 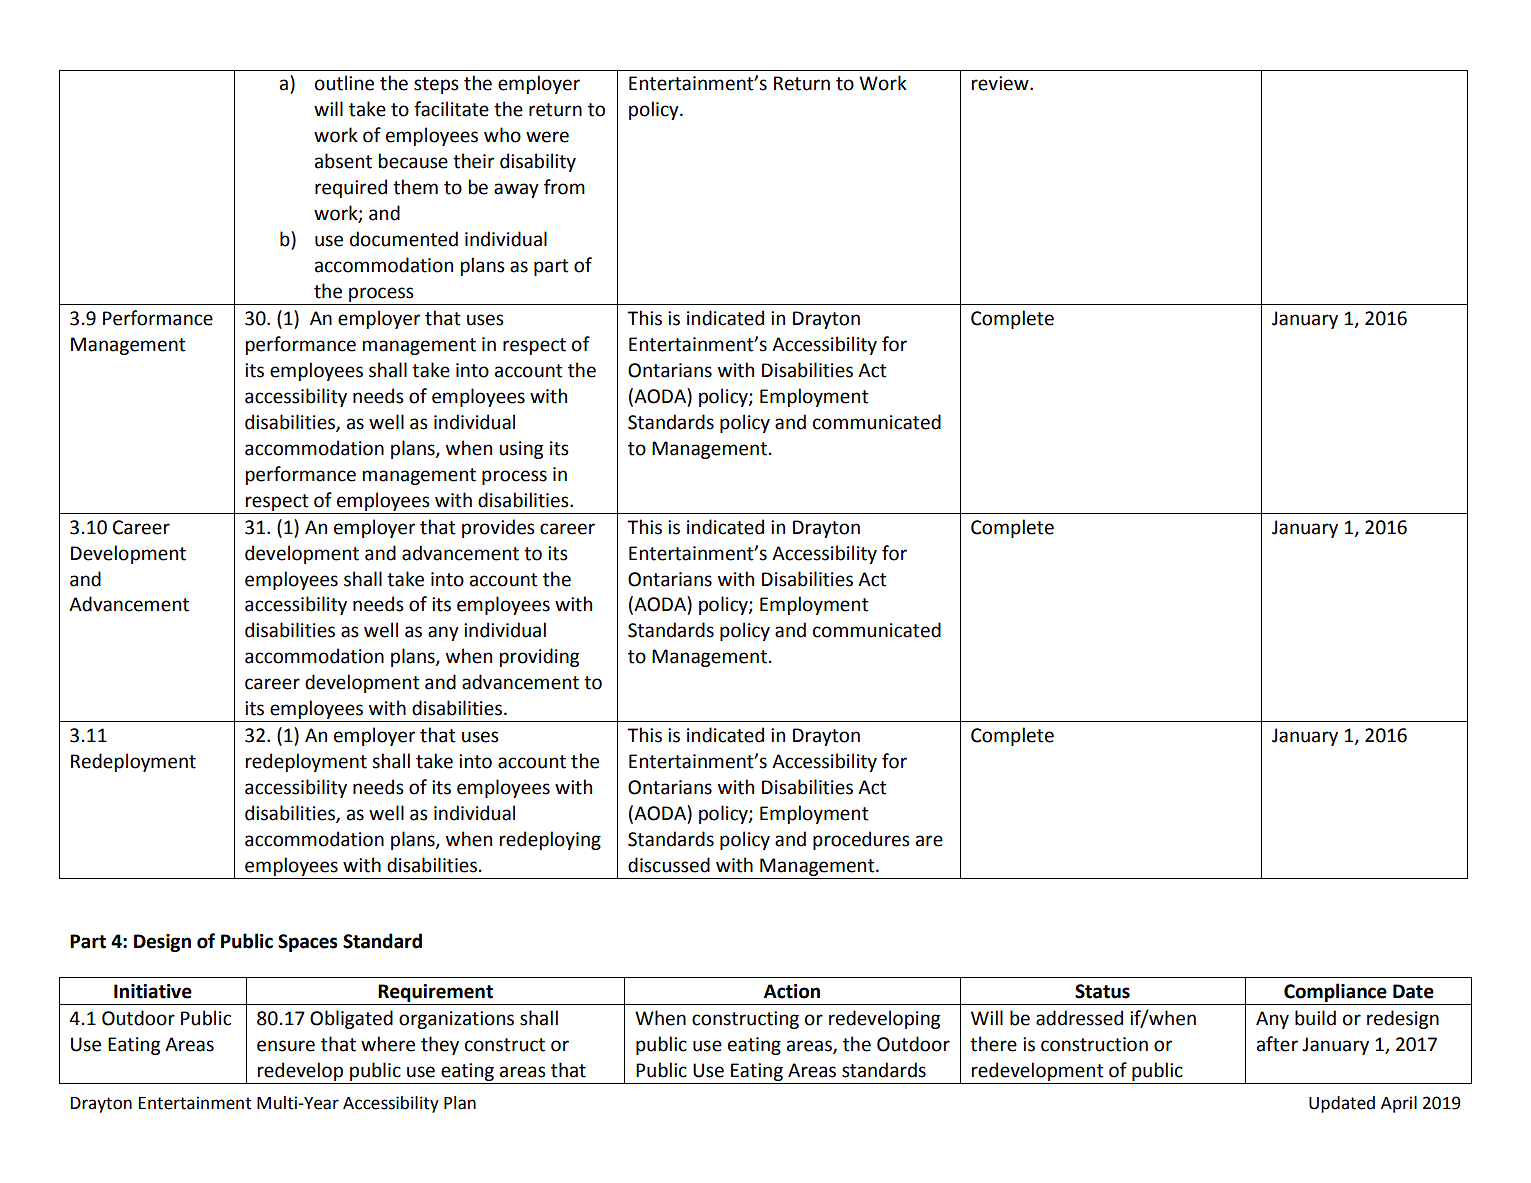 I want to click on ensure, so click(x=286, y=1046).
